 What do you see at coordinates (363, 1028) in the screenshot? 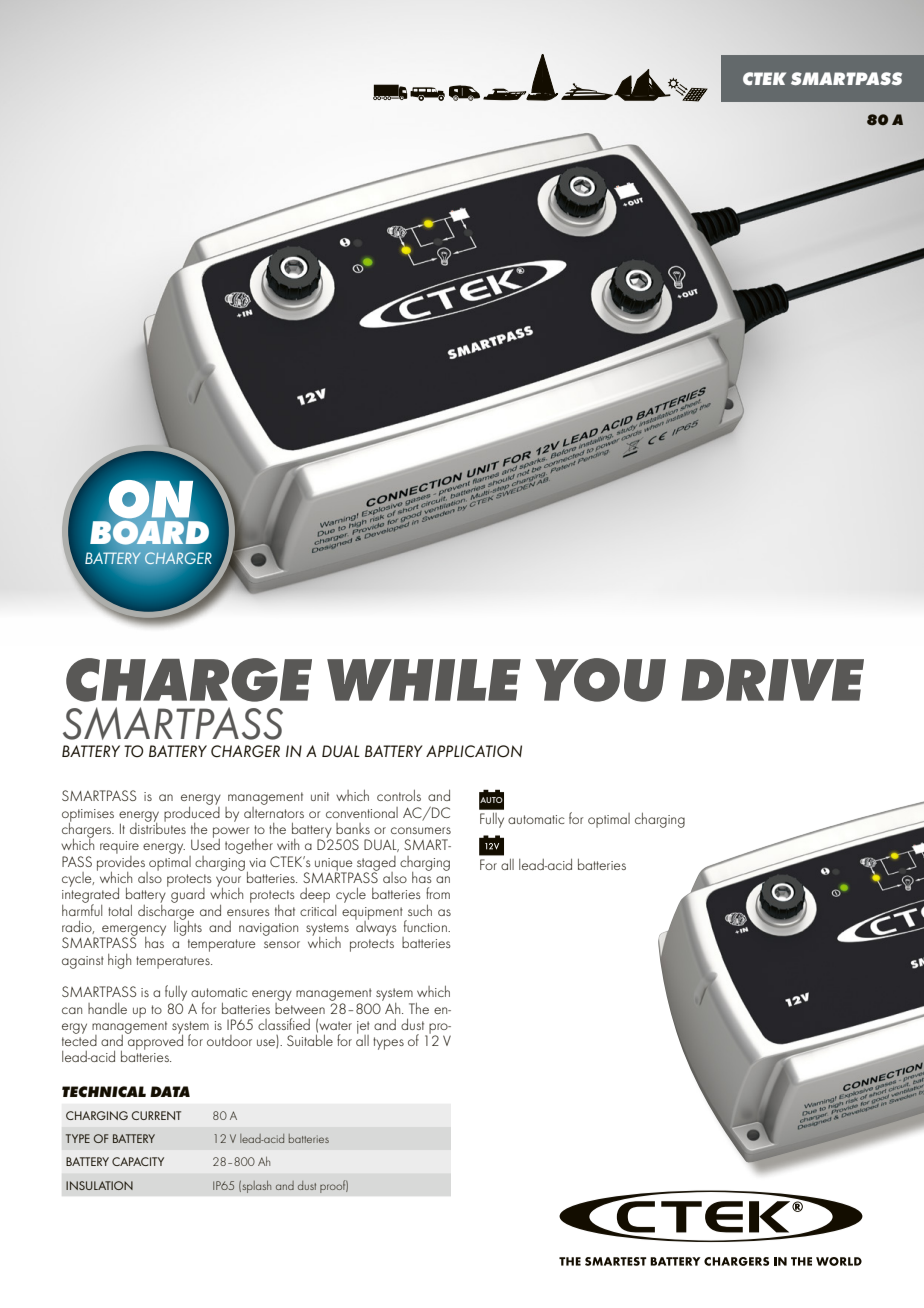
I see `jet` at bounding box center [363, 1028].
